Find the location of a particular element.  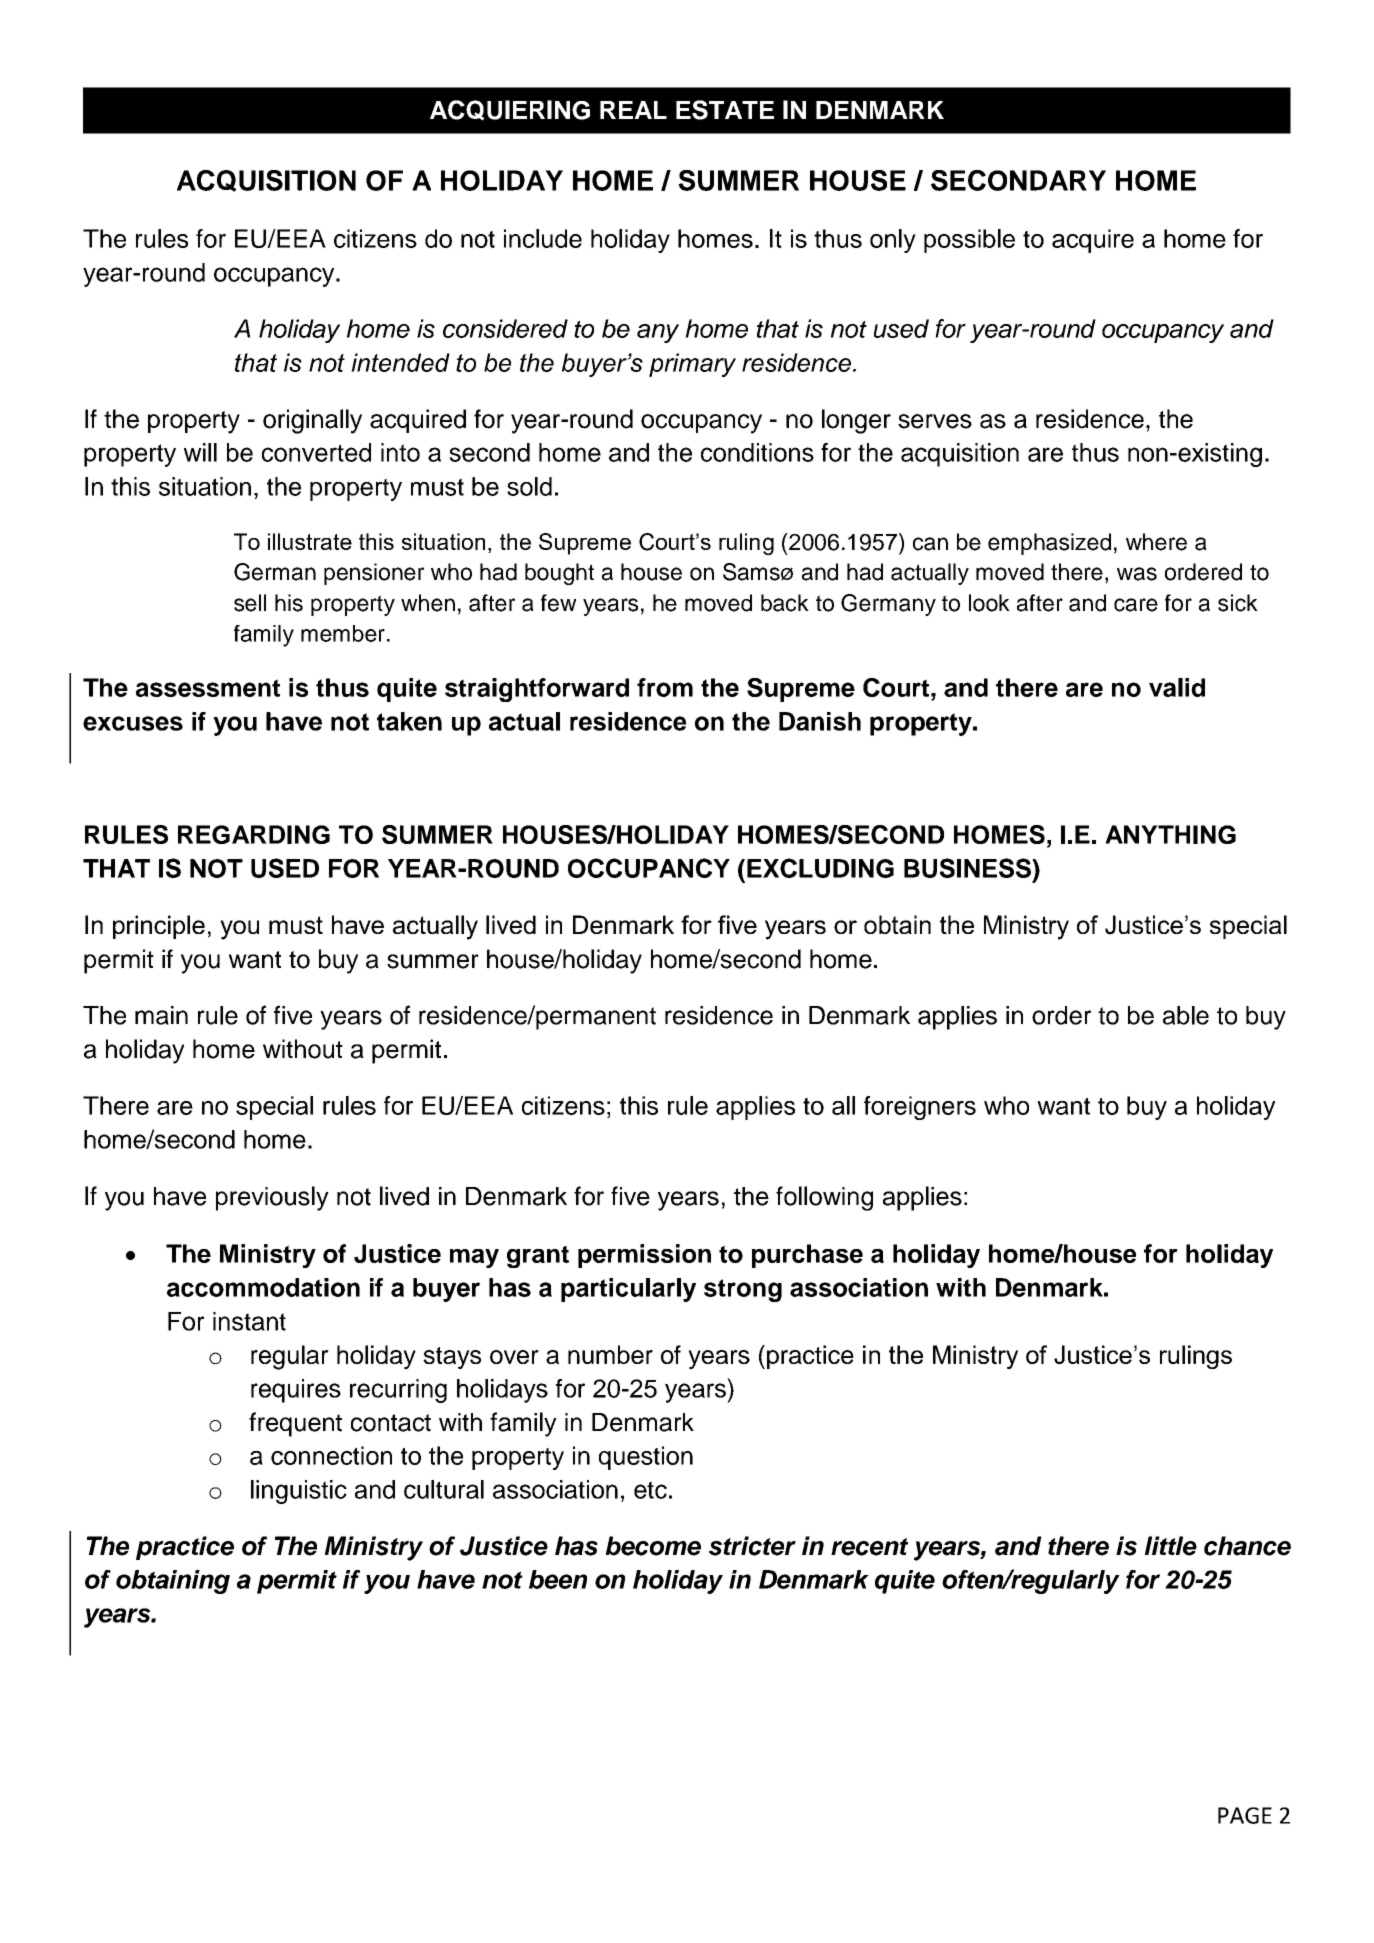

back is located at coordinates (785, 603).
